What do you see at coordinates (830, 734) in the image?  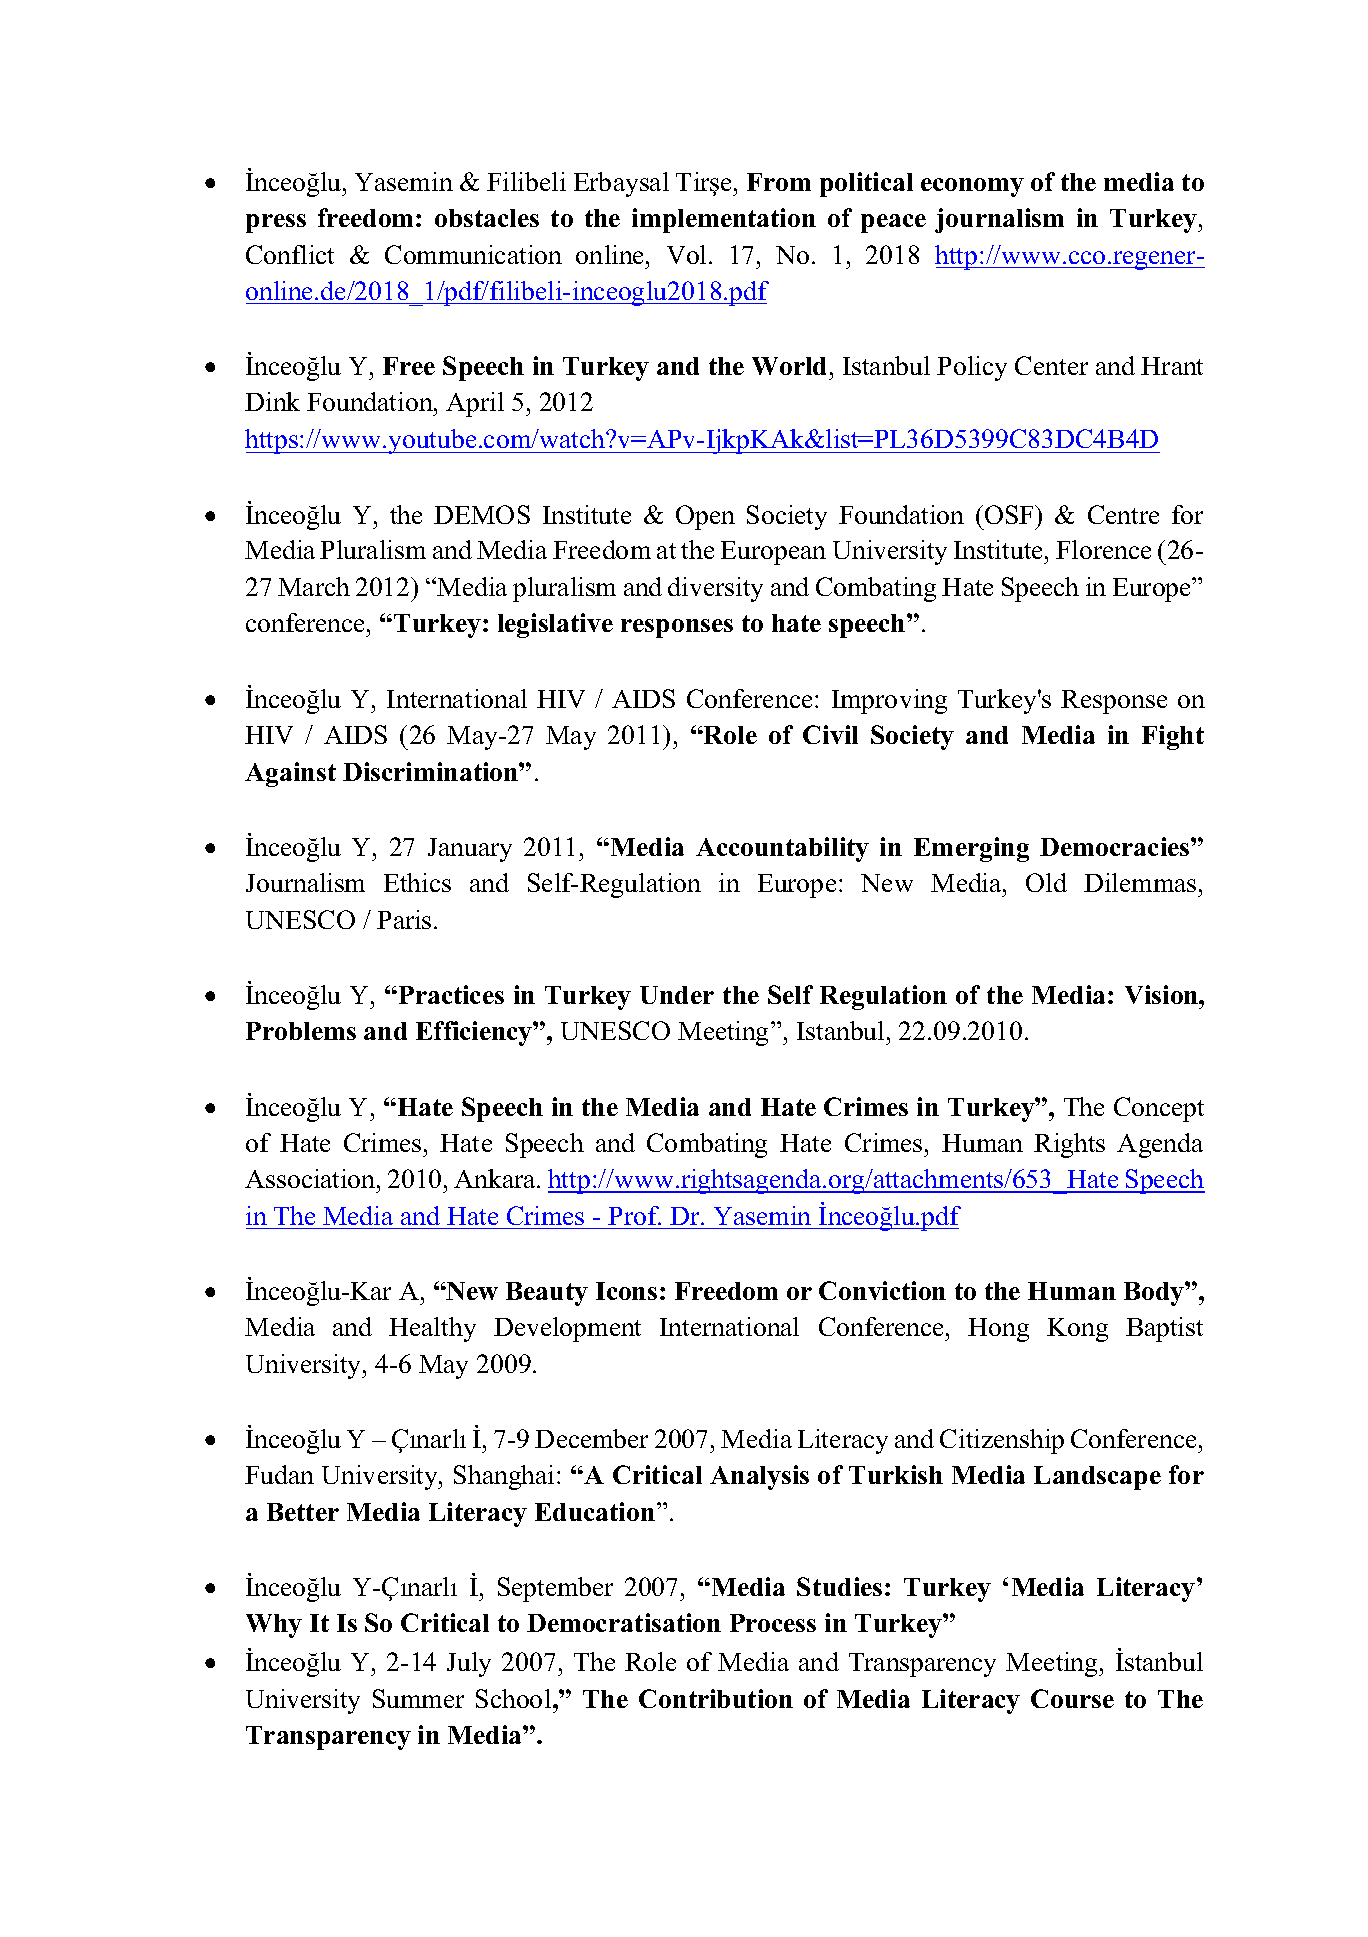 I see `Civil` at bounding box center [830, 734].
